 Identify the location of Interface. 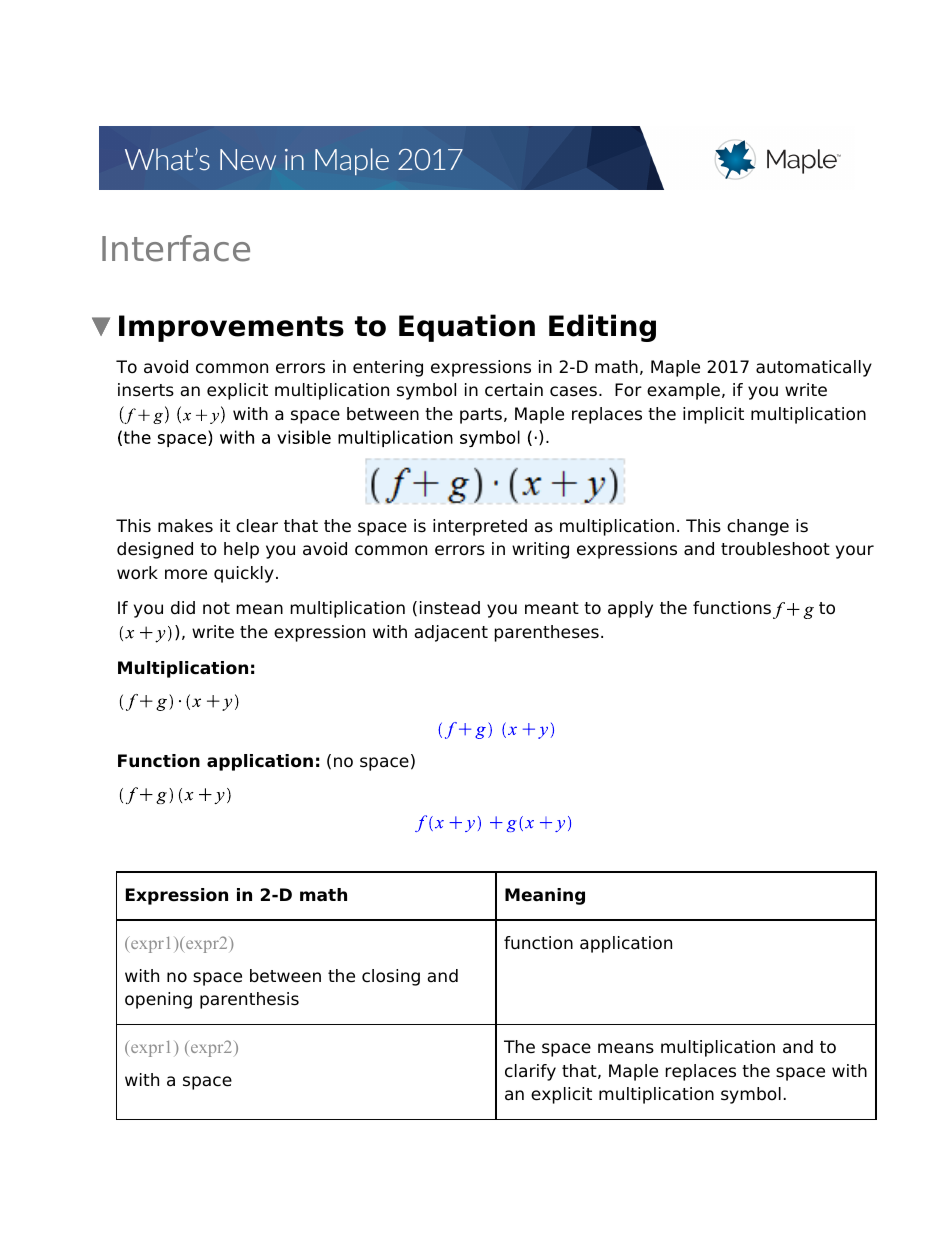
(176, 248).
